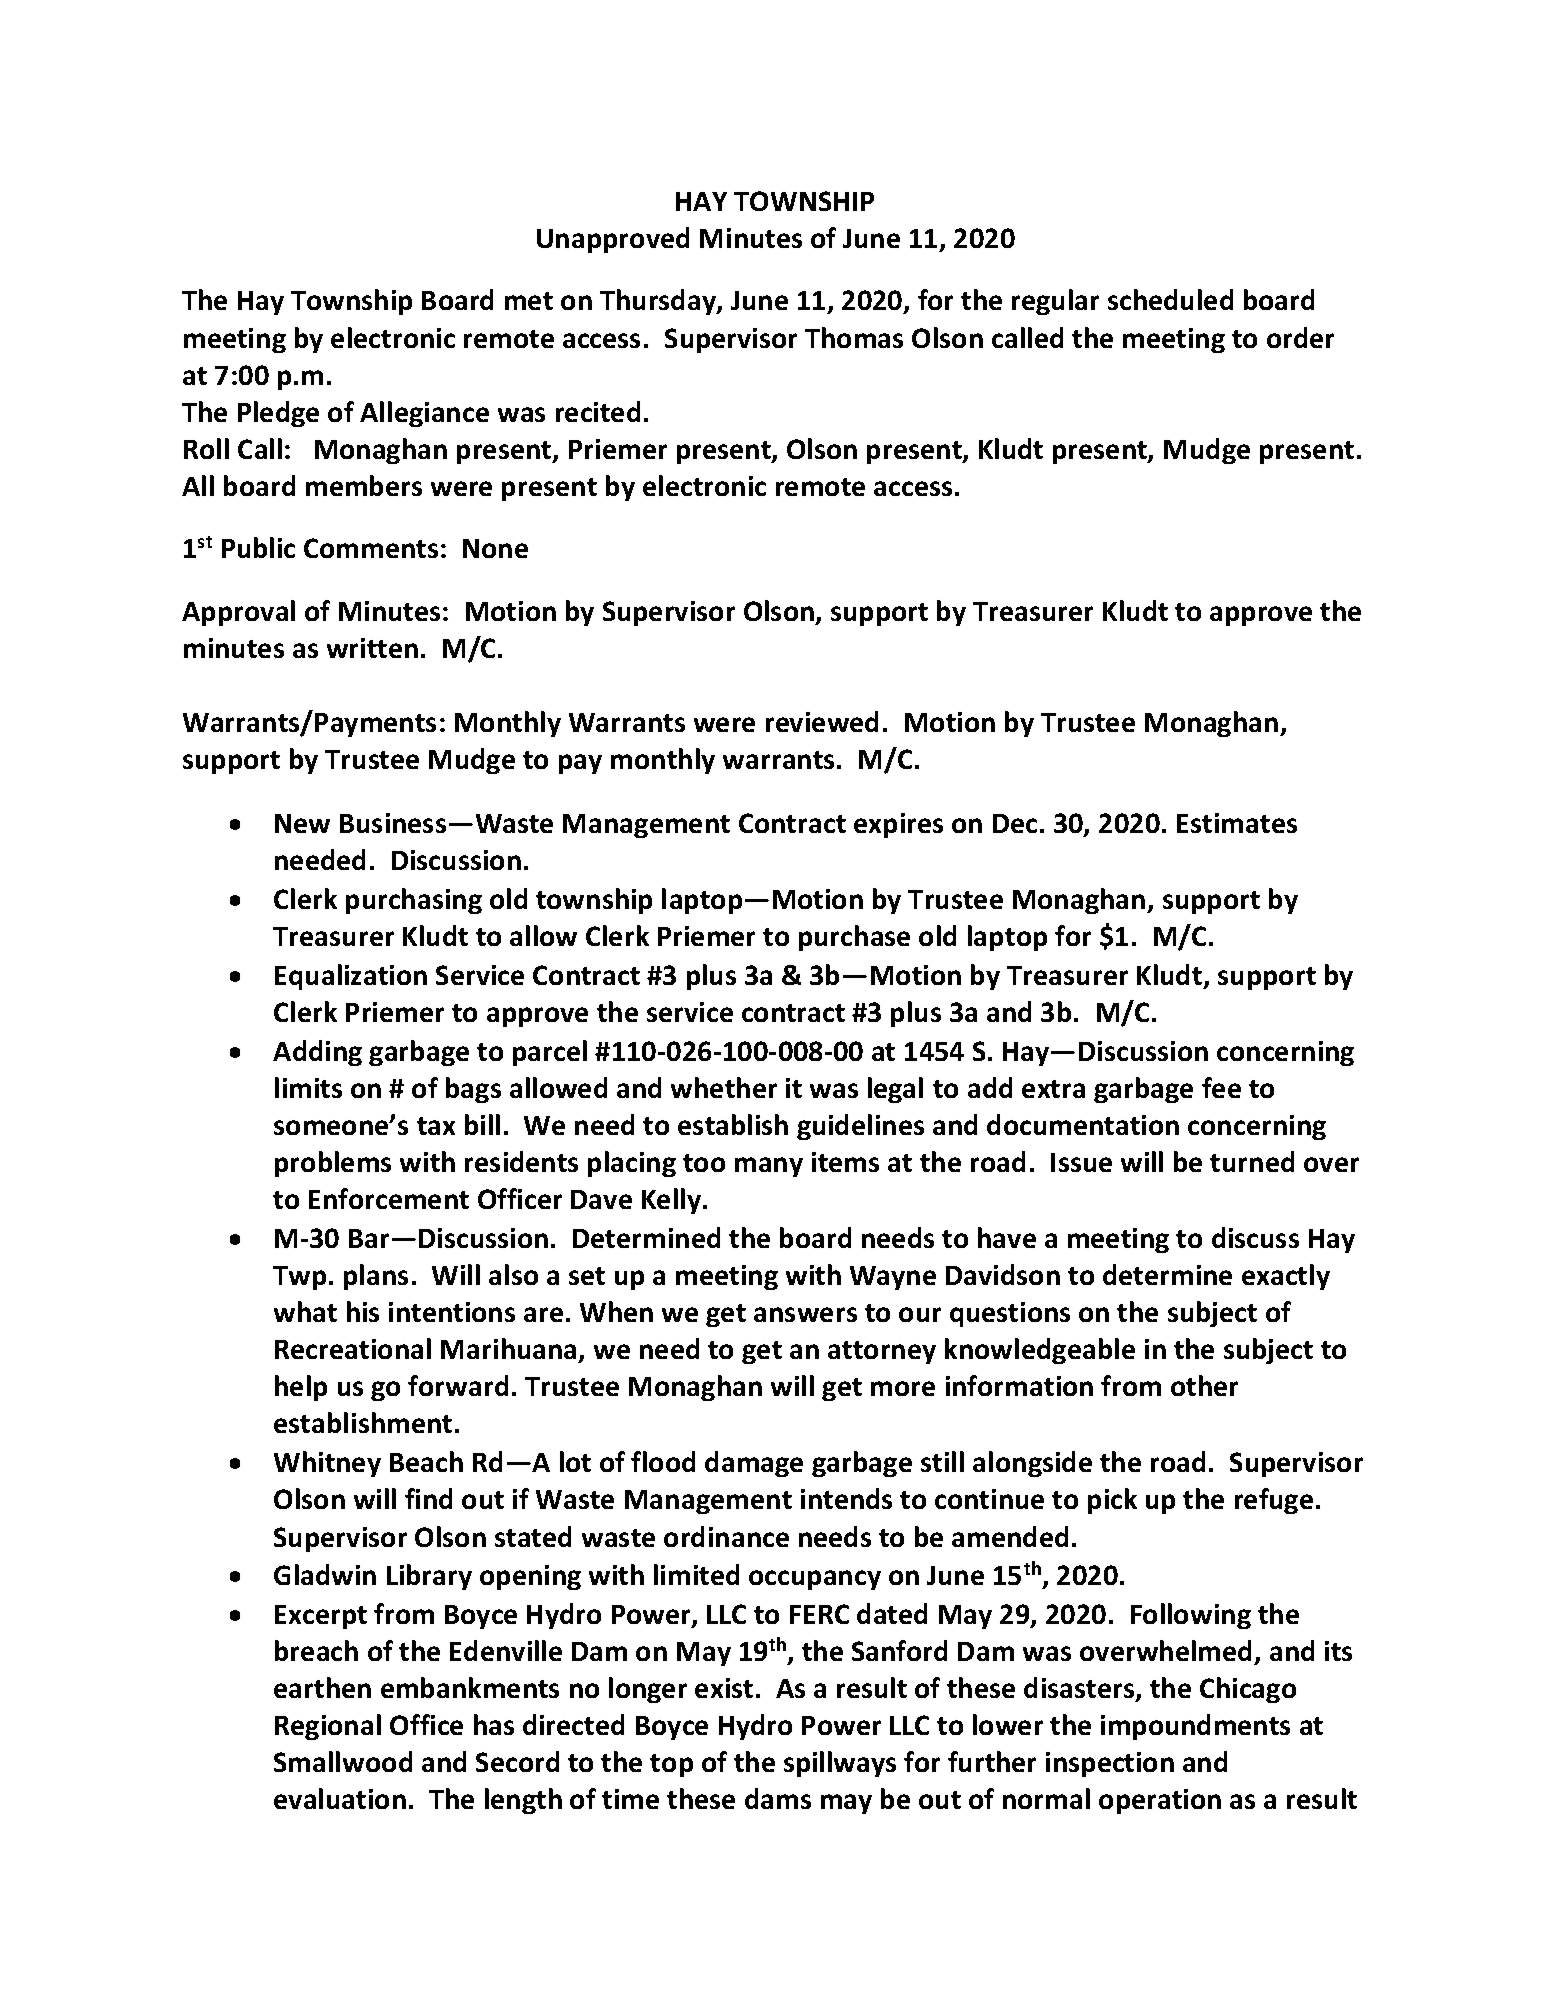 The image size is (1550, 2006). Describe the element at coordinates (299, 1278) in the screenshot. I see `Twp` at that location.
